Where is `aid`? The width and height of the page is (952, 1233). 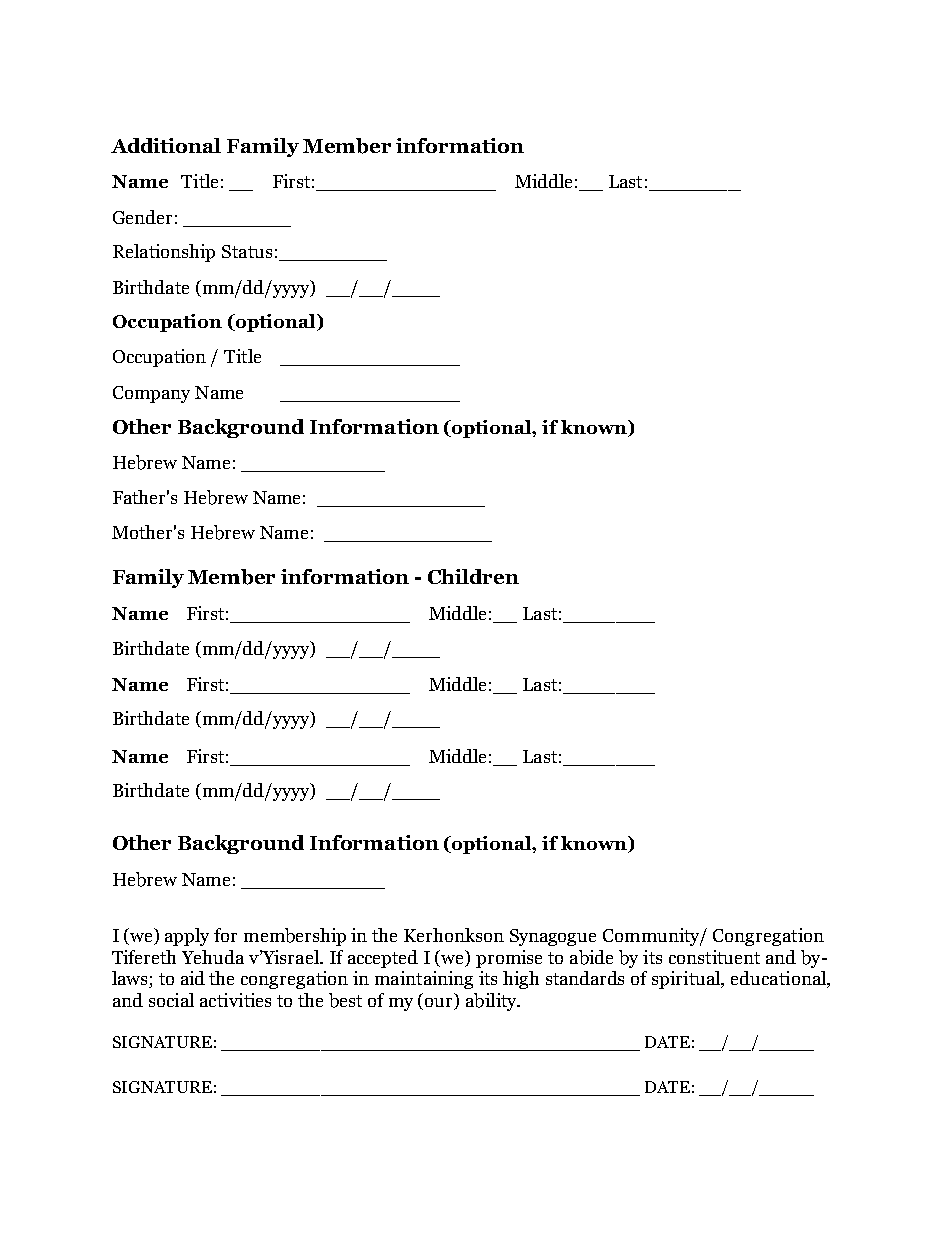
aid is located at coordinates (193, 978).
